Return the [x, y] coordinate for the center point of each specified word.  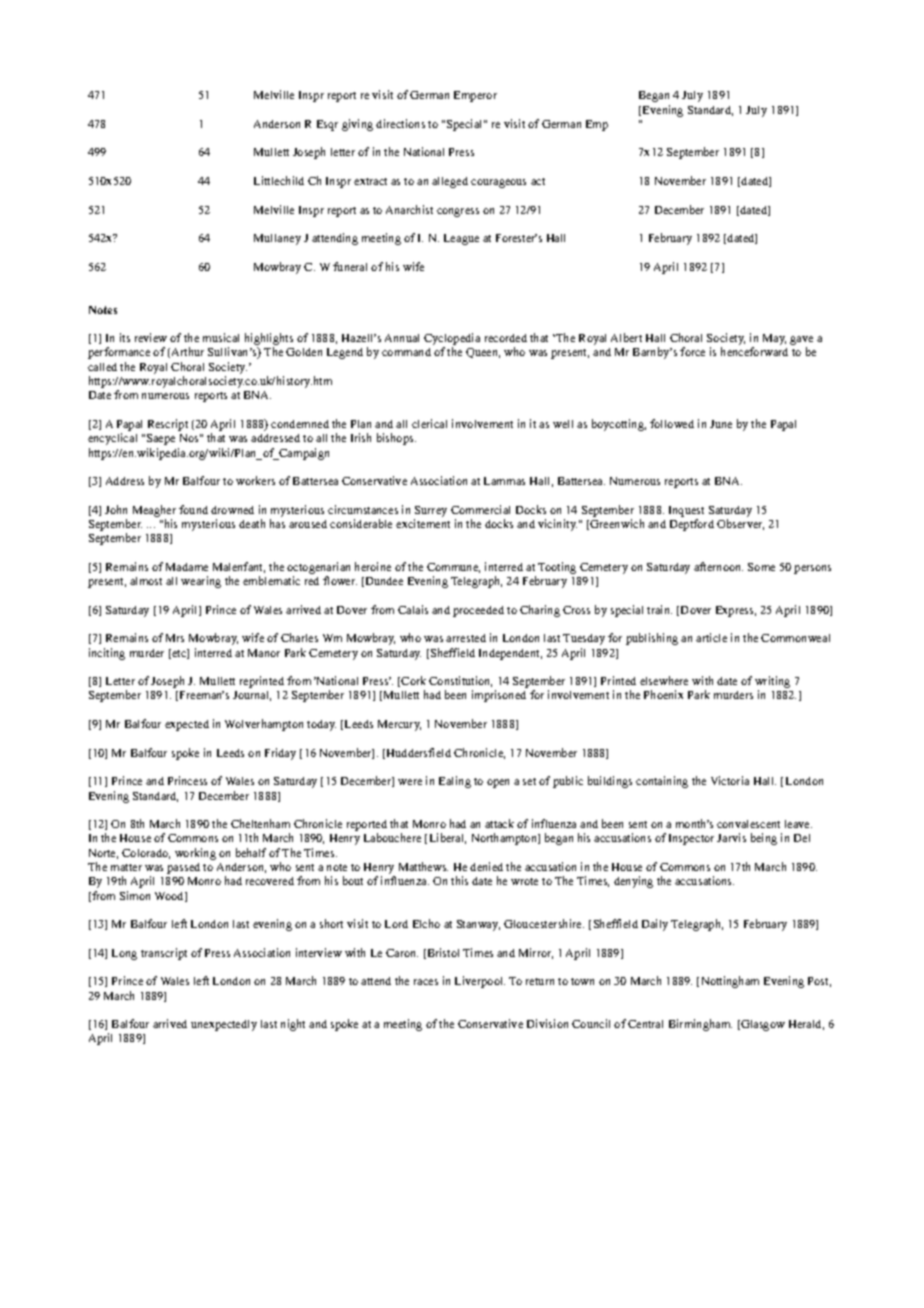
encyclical [112, 439]
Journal [252, 696]
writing [772, 683]
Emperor [475, 96]
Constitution [460, 681]
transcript [164, 954]
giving [357, 125]
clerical [429, 423]
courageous [498, 183]
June [721, 424]
